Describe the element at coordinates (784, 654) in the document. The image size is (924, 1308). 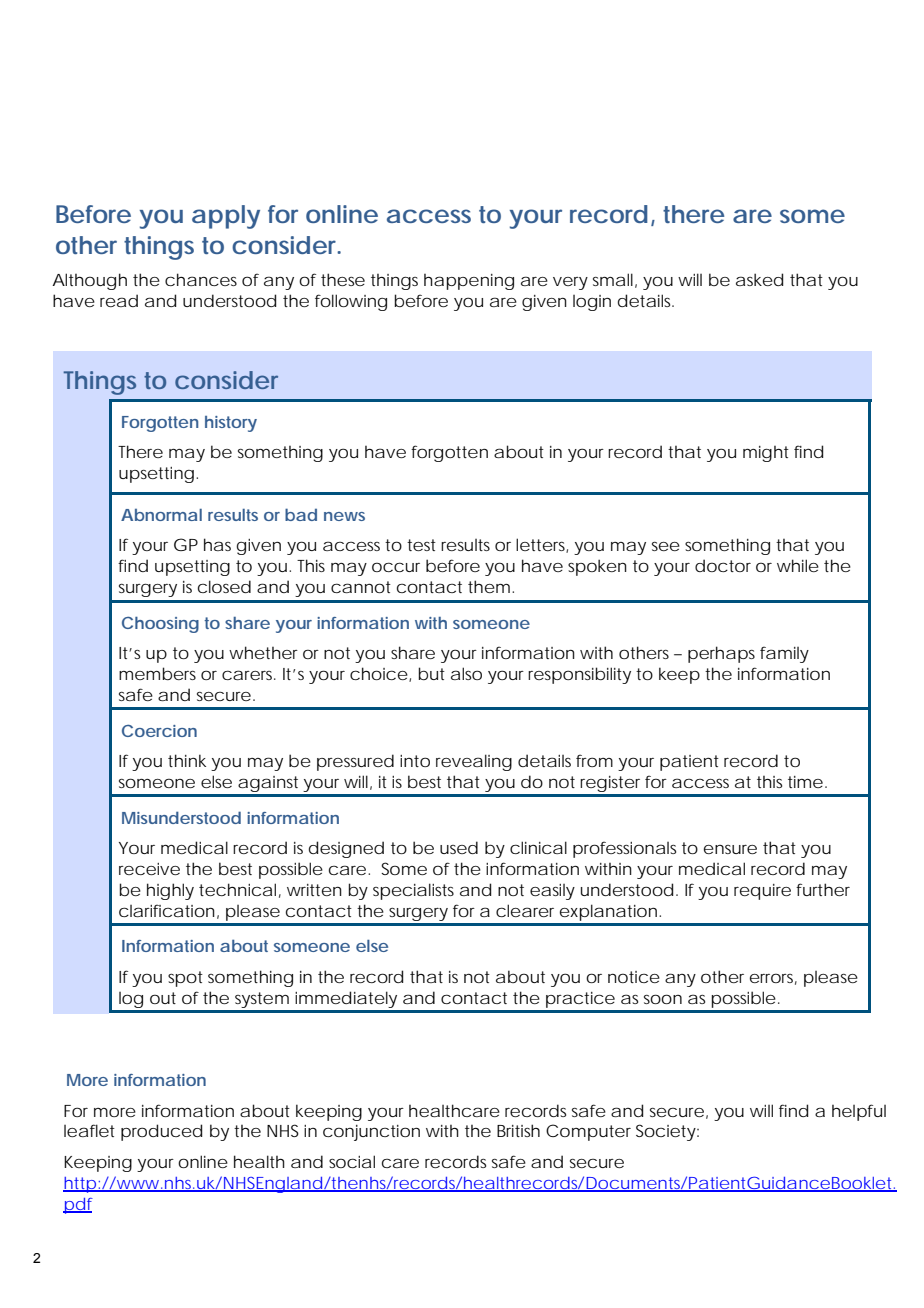
I see `family` at that location.
